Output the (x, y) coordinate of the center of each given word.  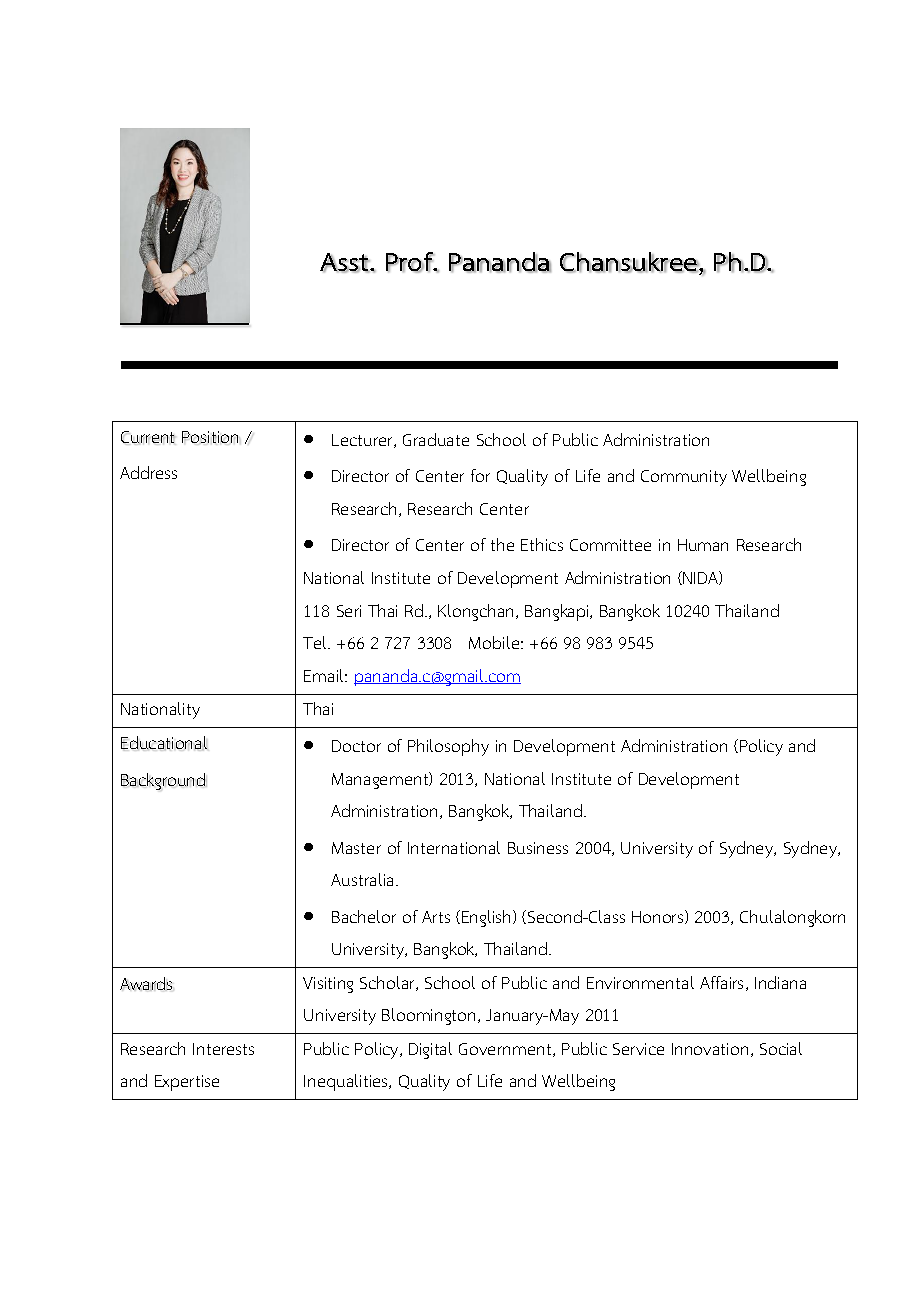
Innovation (710, 1049)
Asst (345, 263)
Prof (411, 262)
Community (684, 478)
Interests (223, 1049)
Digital (430, 1050)
